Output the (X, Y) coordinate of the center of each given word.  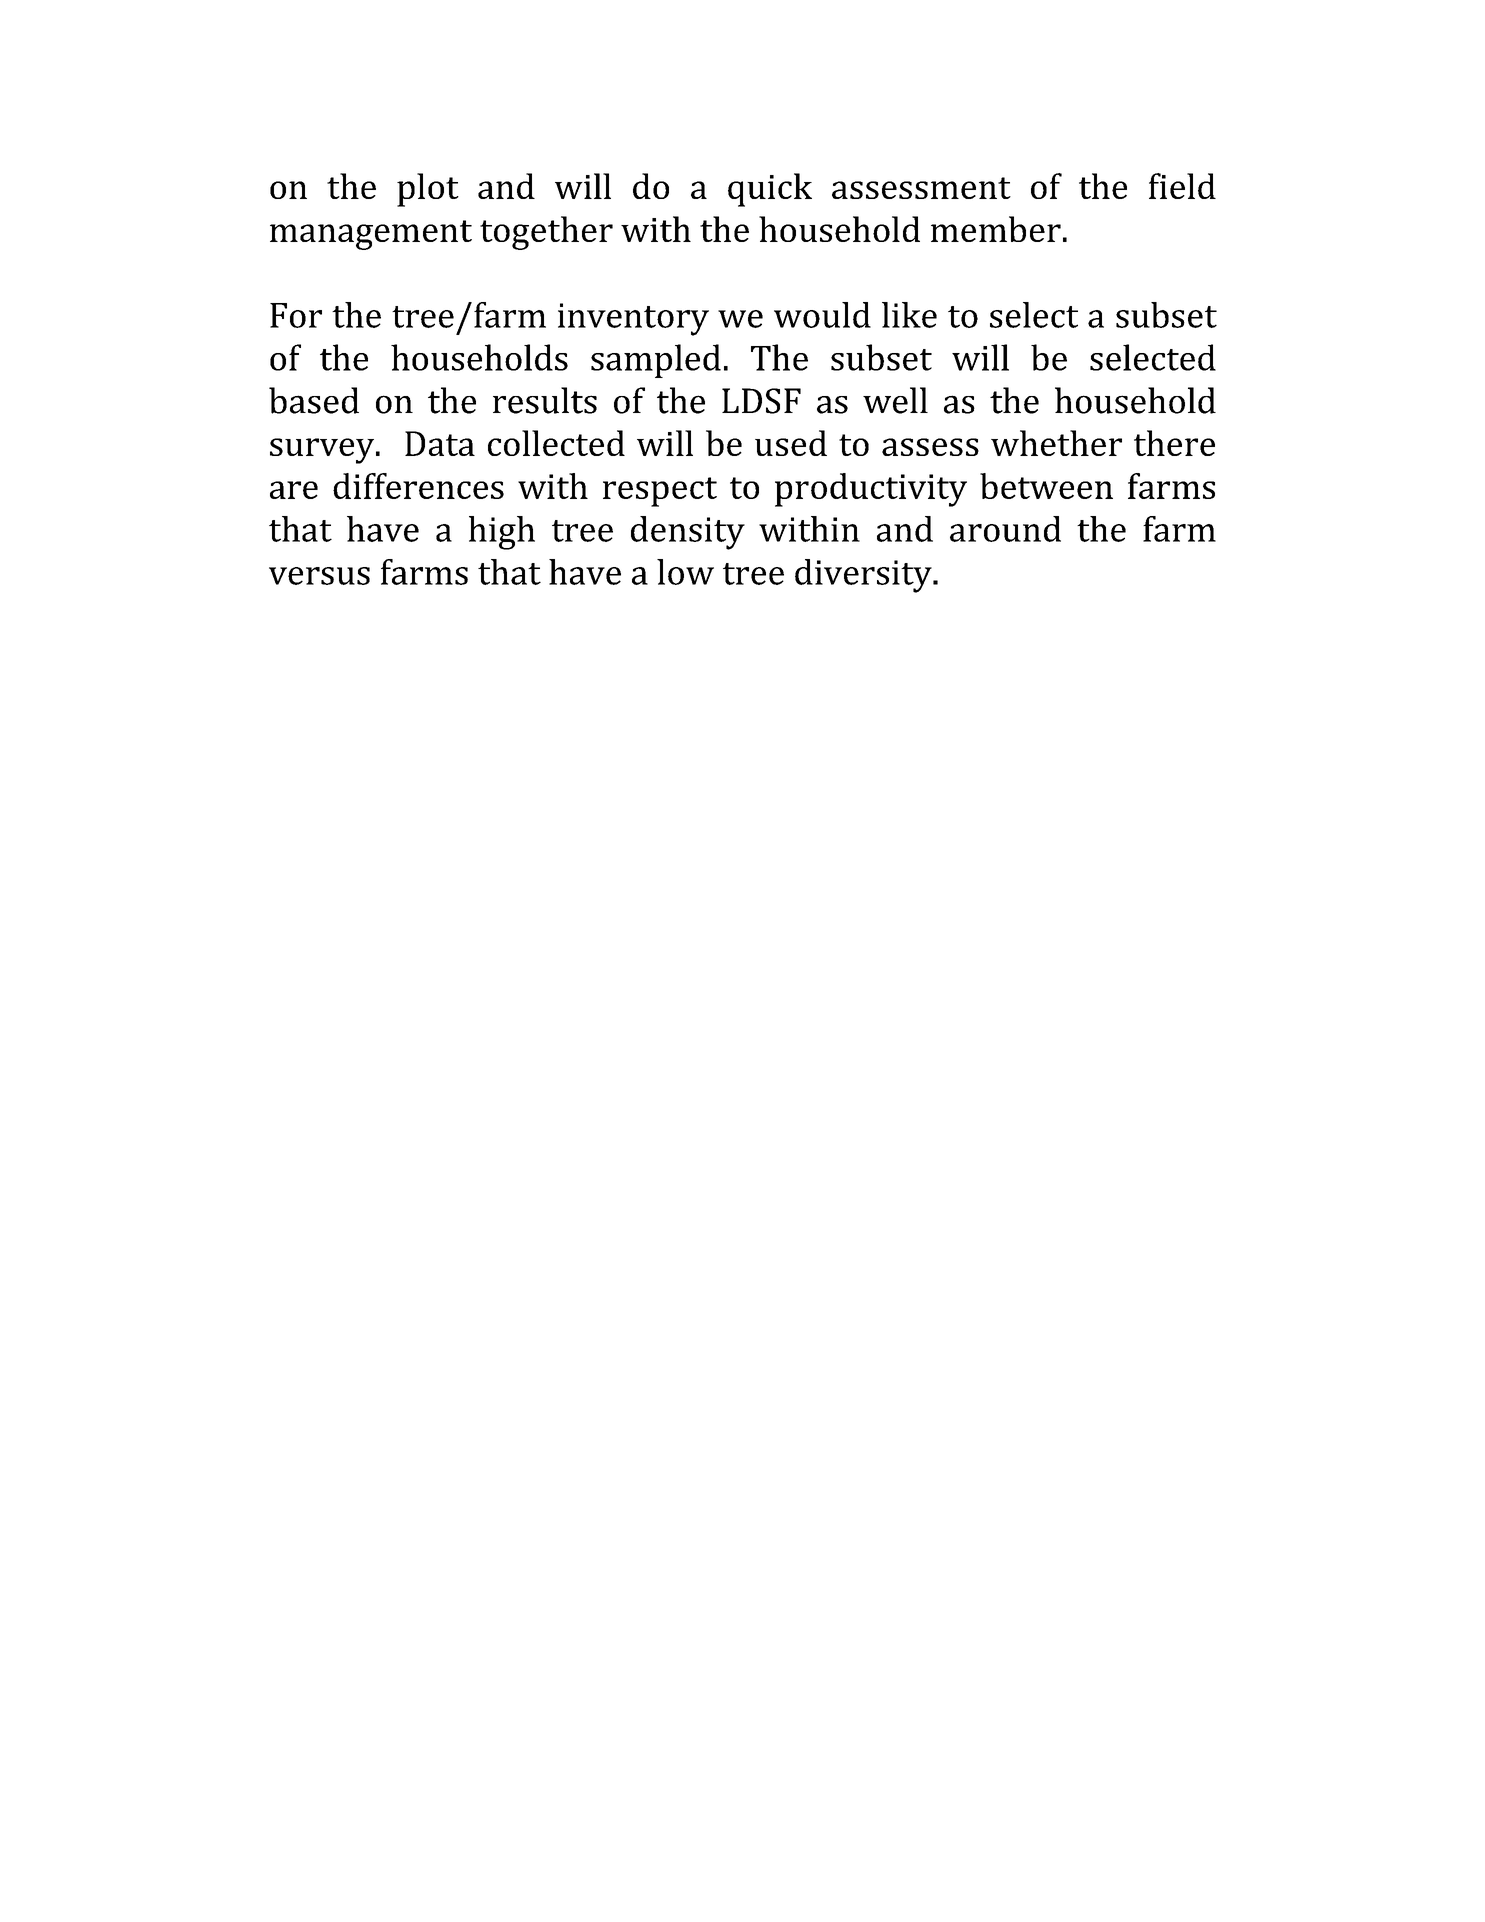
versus (319, 576)
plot (428, 190)
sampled (656, 361)
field (1182, 186)
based (314, 400)
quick (770, 190)
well (895, 400)
